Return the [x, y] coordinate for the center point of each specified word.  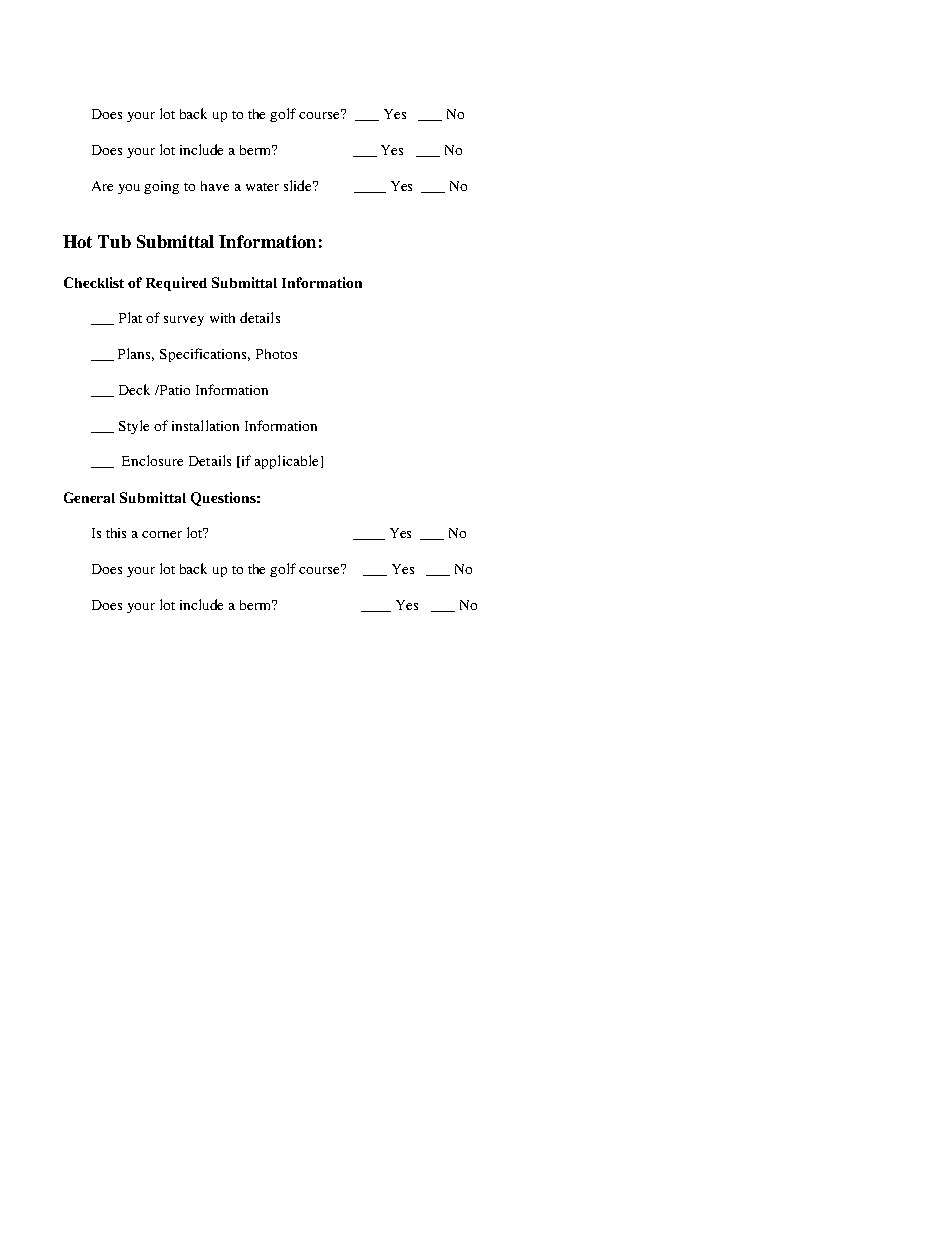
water [262, 187]
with [222, 318]
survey [184, 321]
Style [134, 427]
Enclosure [152, 460]
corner [162, 534]
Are [102, 186]
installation [205, 425]
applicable [286, 462]
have [215, 186]
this [116, 533]
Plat [130, 317]
